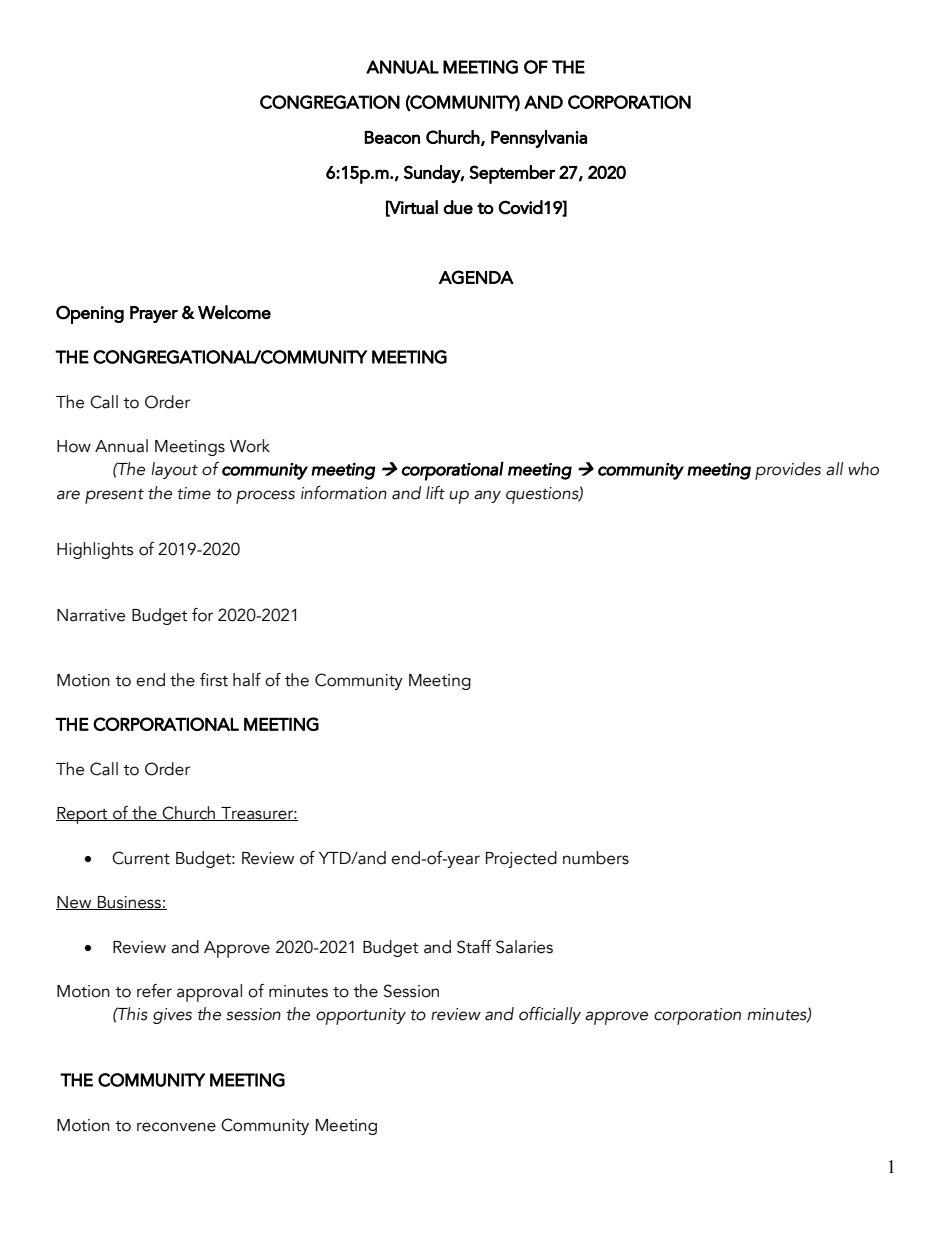  I want to click on Salaries, so click(524, 947).
